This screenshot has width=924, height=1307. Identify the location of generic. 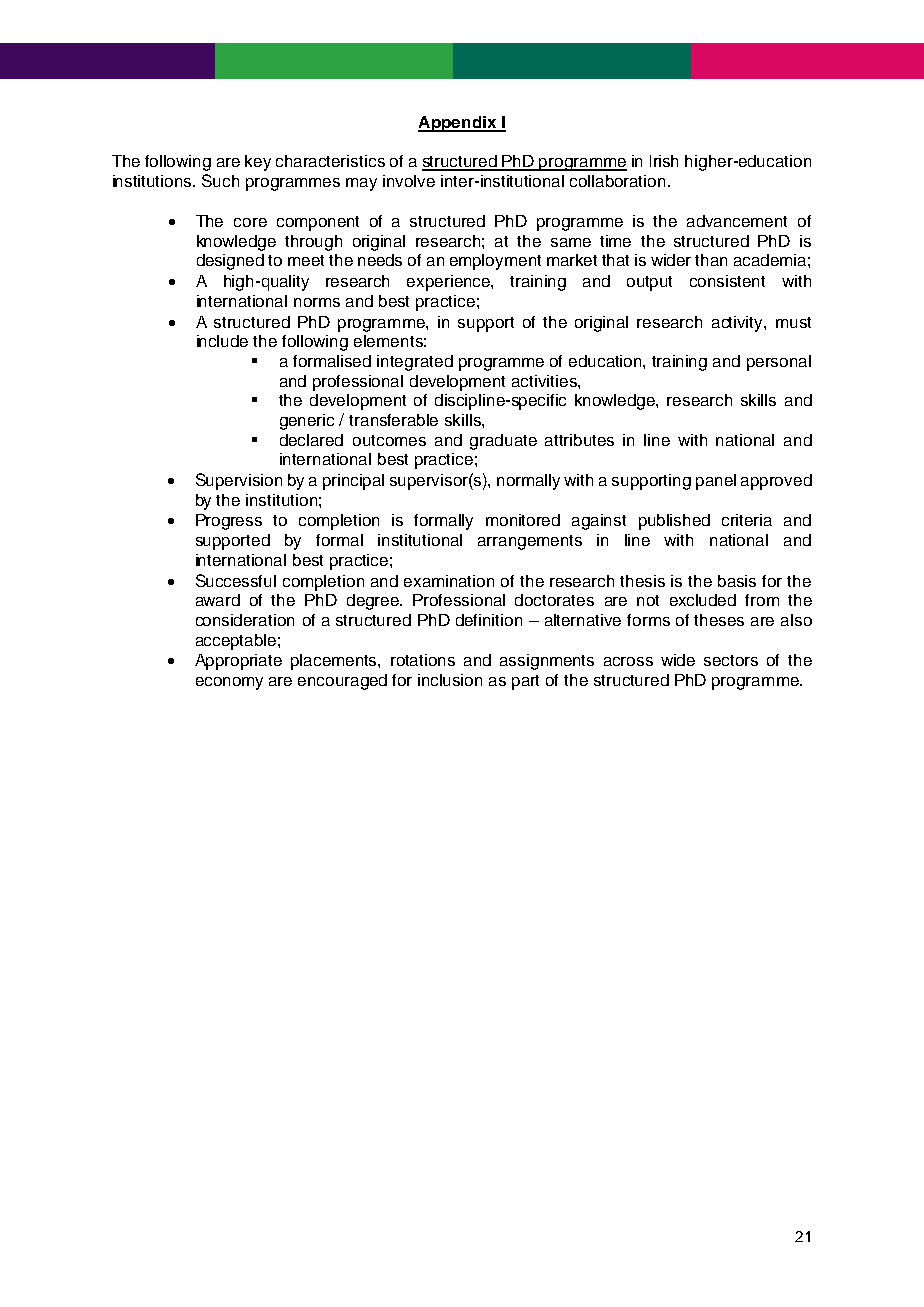
(307, 422).
